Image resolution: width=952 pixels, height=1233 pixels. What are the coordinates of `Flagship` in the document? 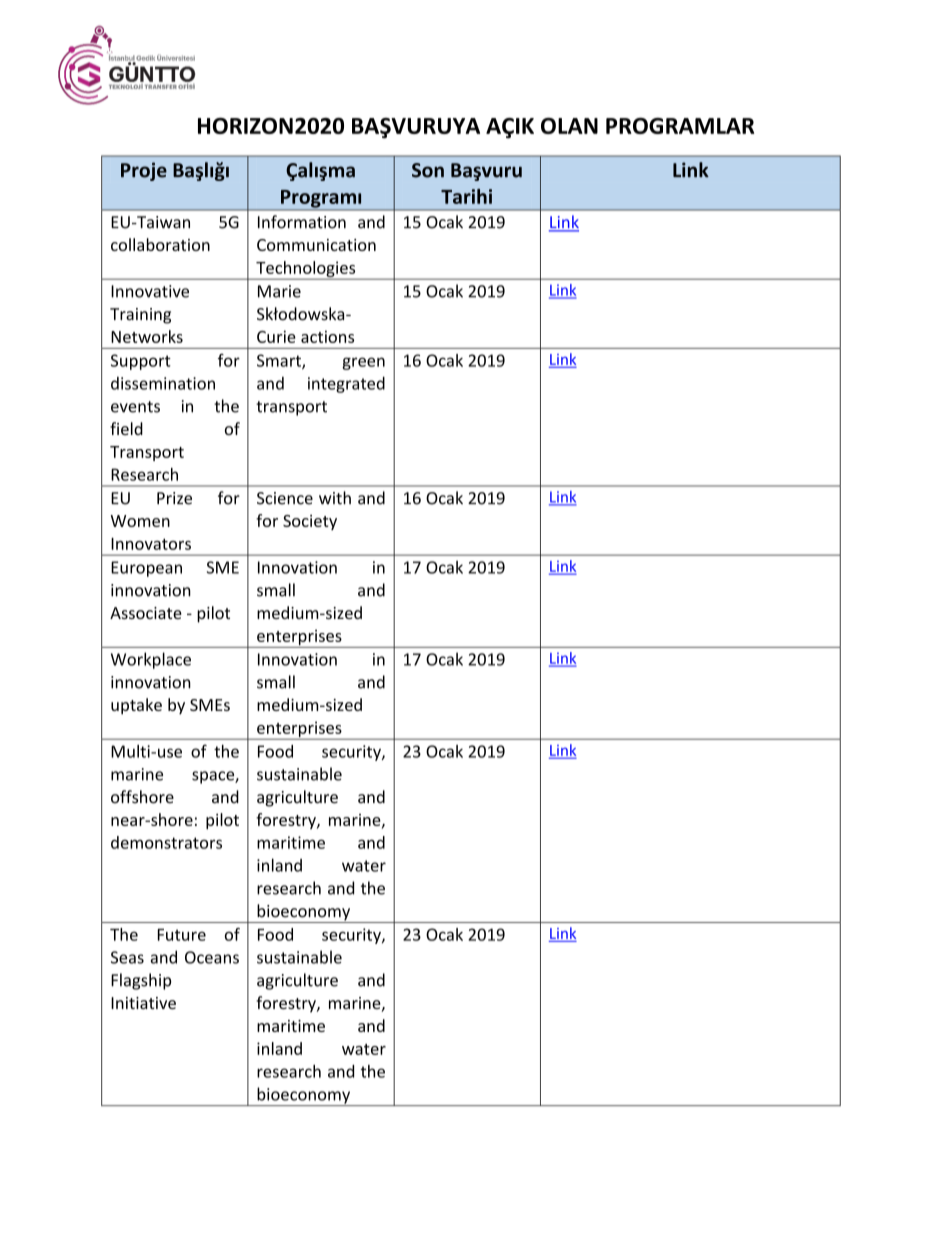 It's located at (141, 981).
